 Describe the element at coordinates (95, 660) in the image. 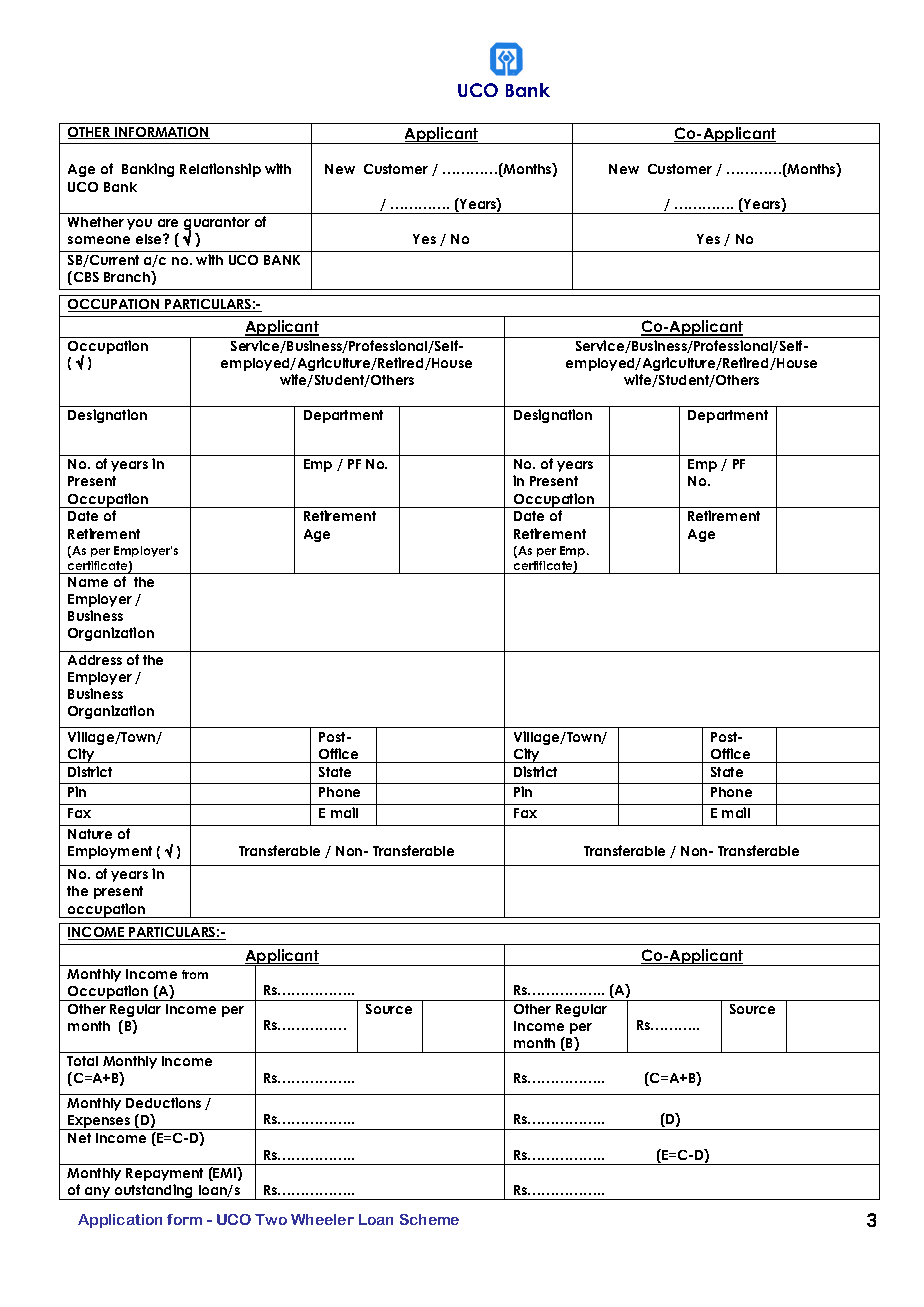

I see `Address` at that location.
